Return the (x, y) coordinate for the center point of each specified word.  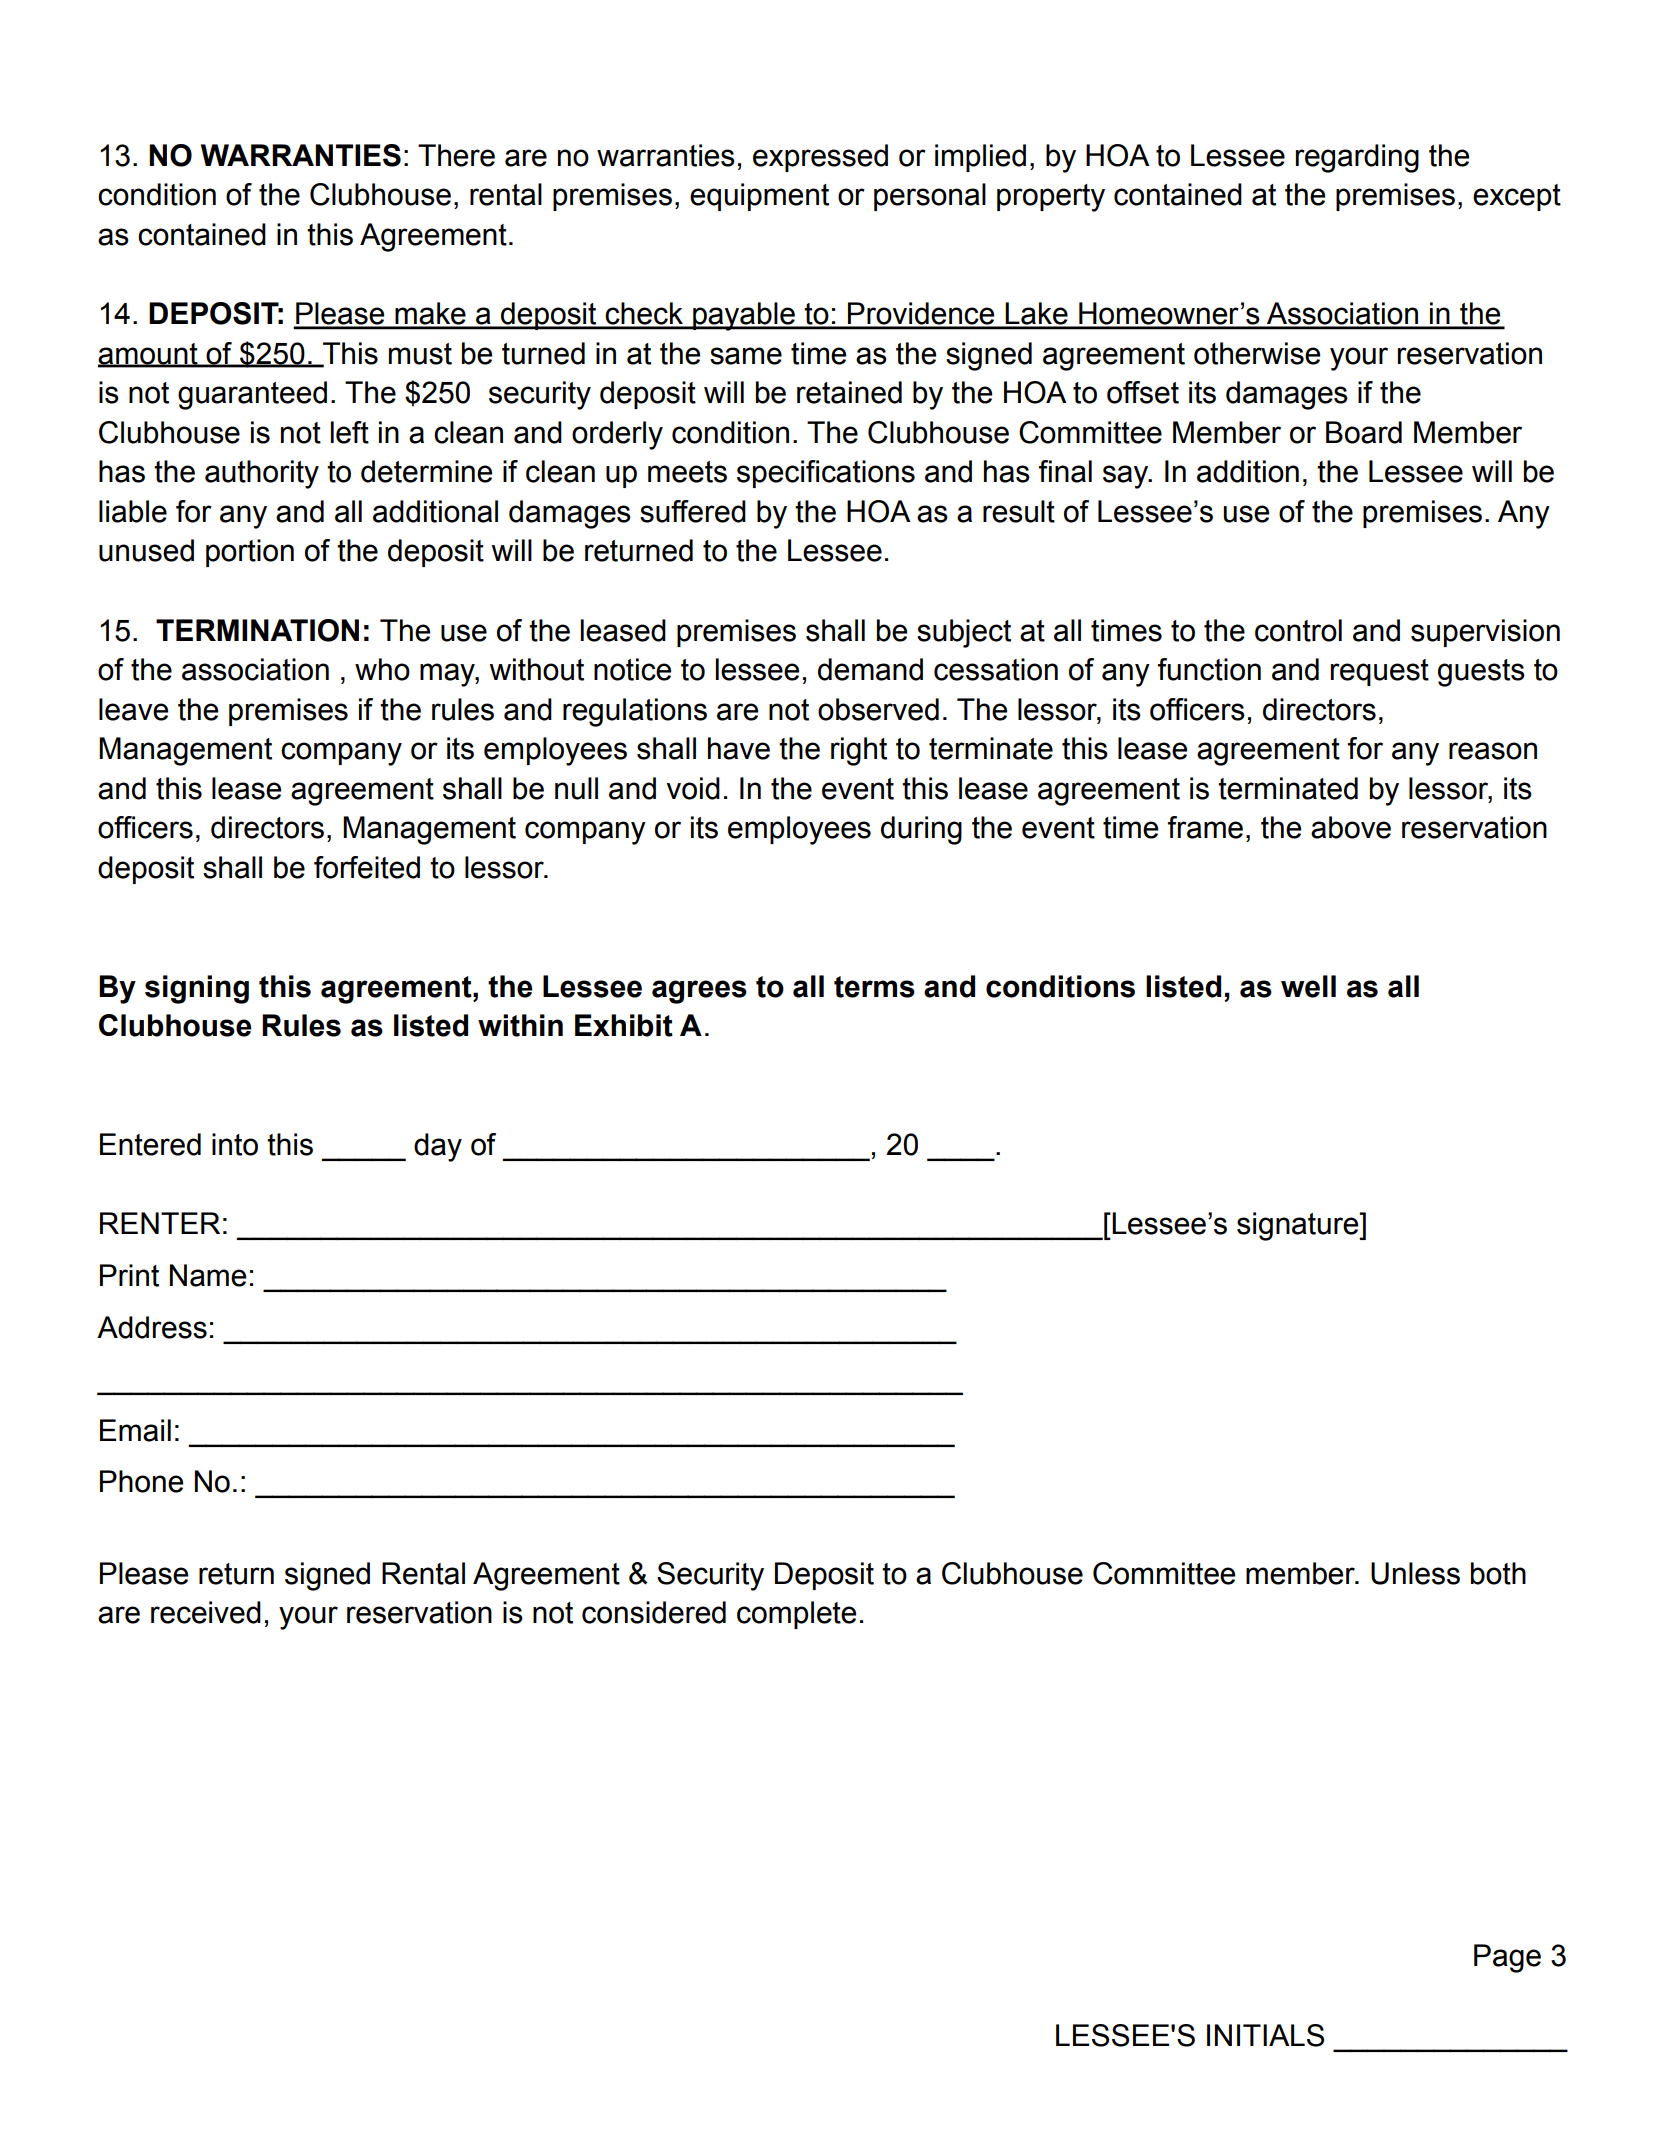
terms (874, 987)
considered (654, 1612)
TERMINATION (257, 630)
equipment (759, 197)
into (235, 1144)
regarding (1357, 158)
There (456, 155)
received (206, 1612)
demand (870, 669)
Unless (1415, 1573)
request (1380, 672)
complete (796, 1615)
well (1308, 986)
